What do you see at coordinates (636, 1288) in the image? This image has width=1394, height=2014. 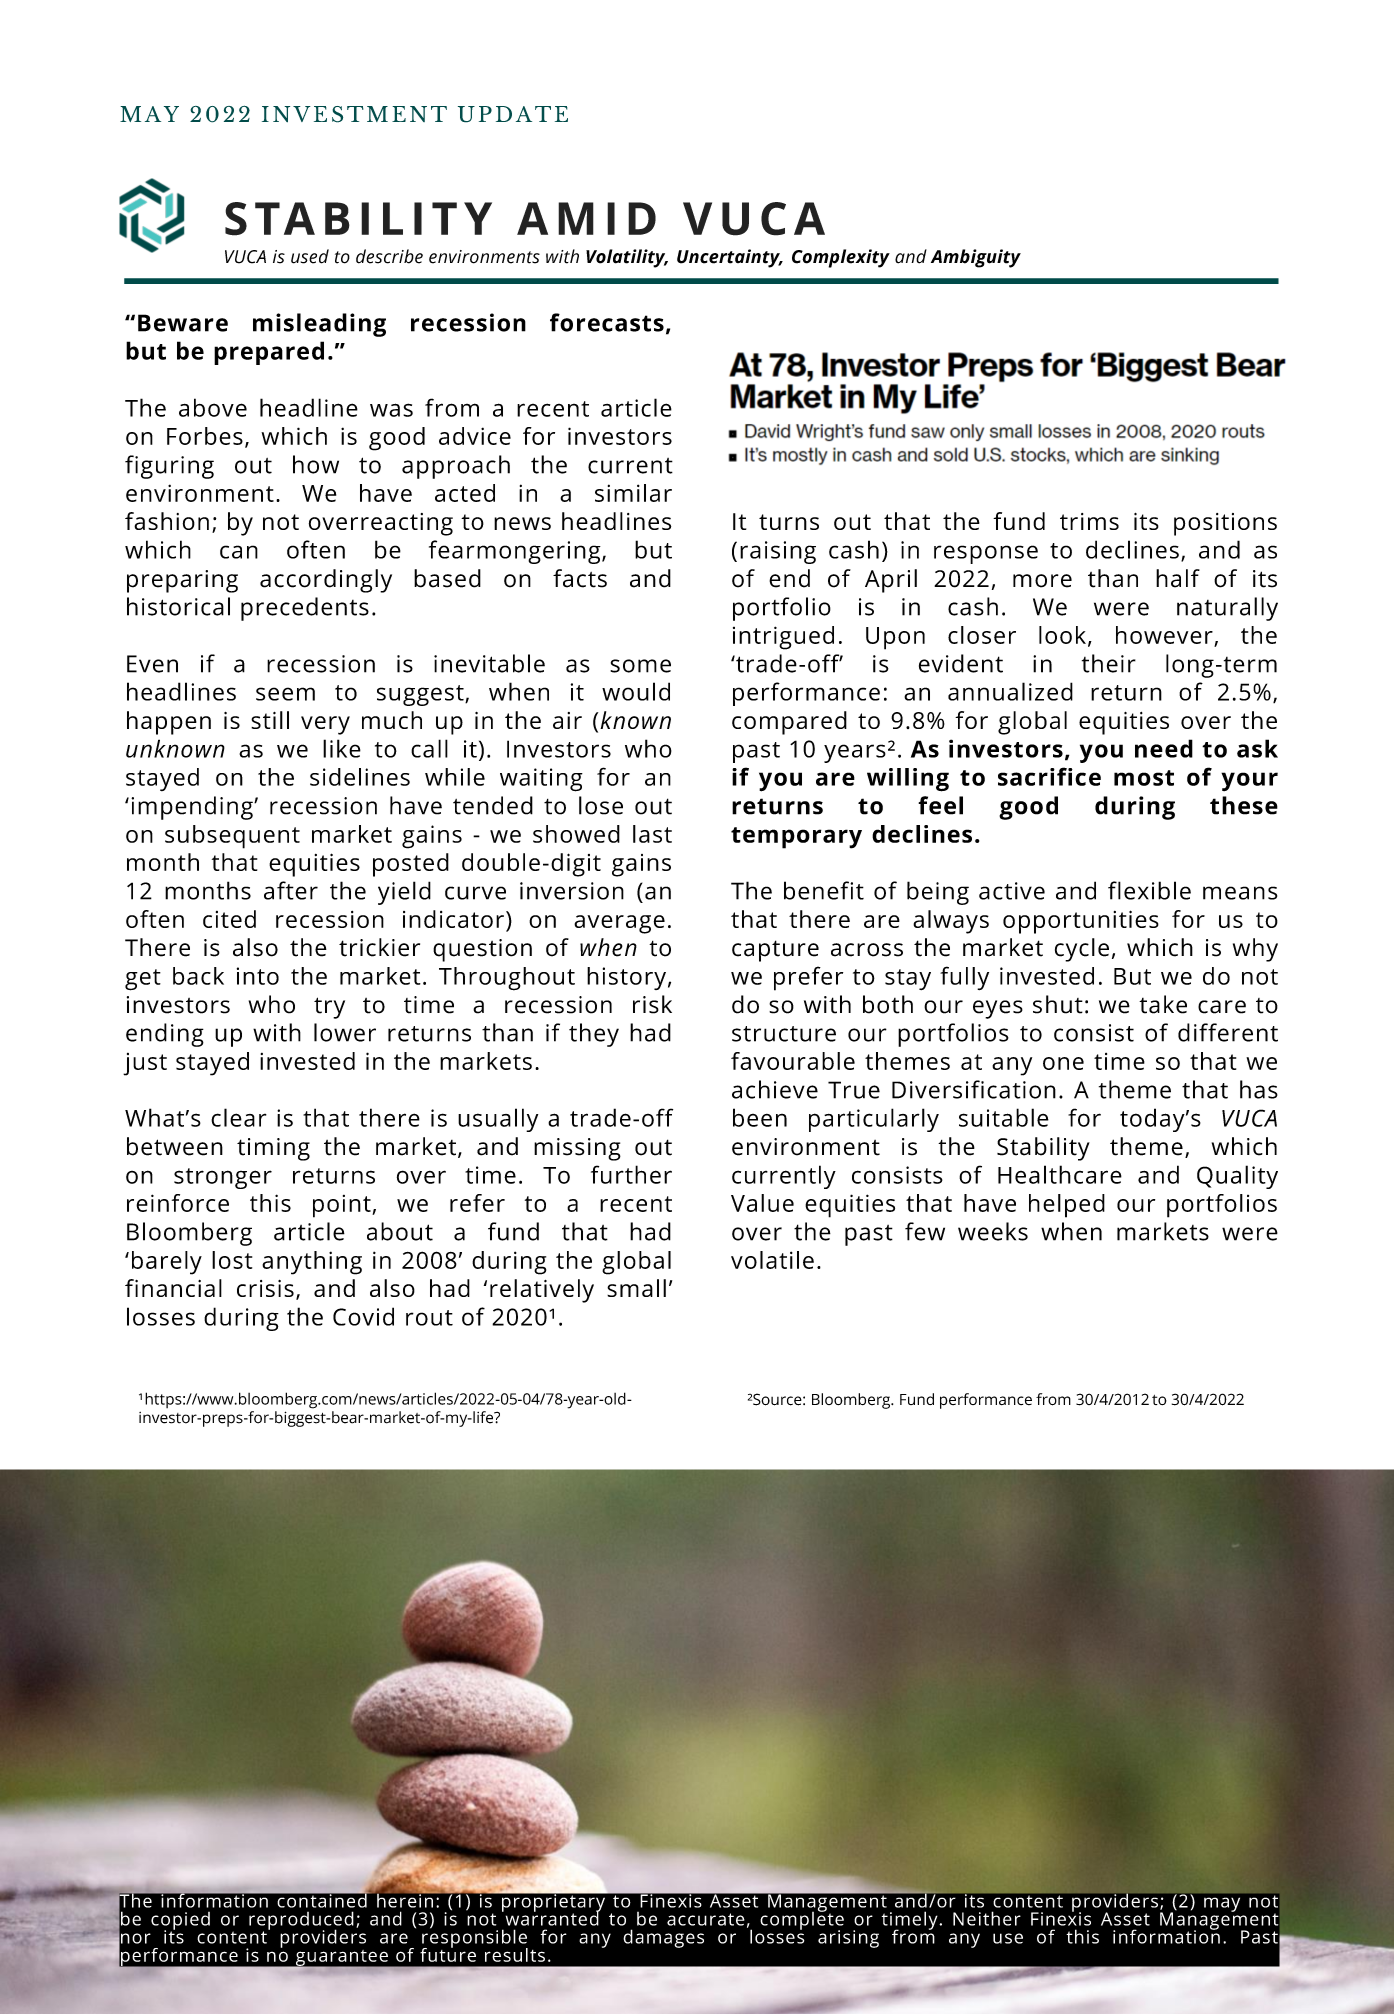 I see `small` at bounding box center [636, 1288].
